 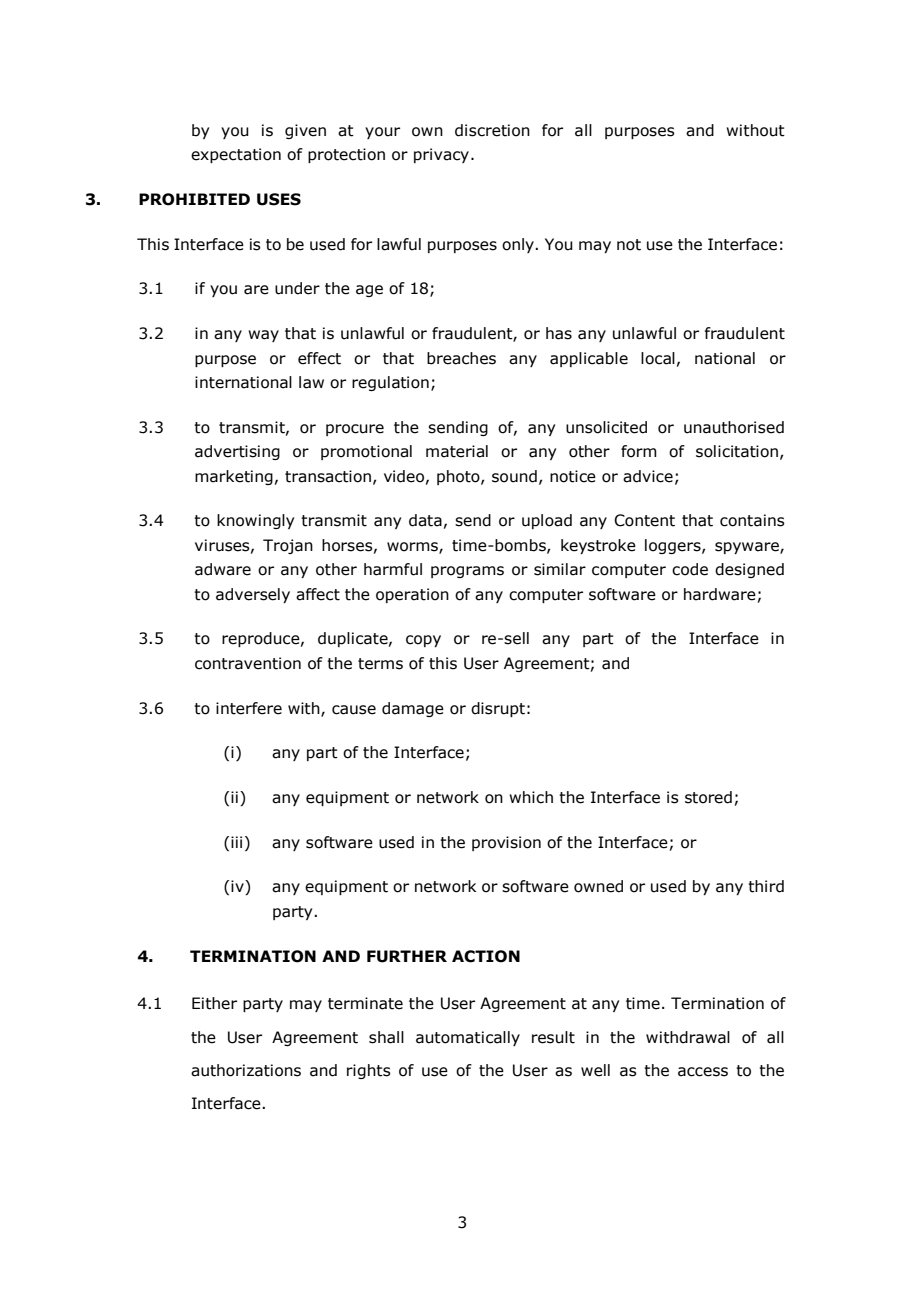 What do you see at coordinates (246, 1070) in the image?
I see `authorizations` at bounding box center [246, 1070].
